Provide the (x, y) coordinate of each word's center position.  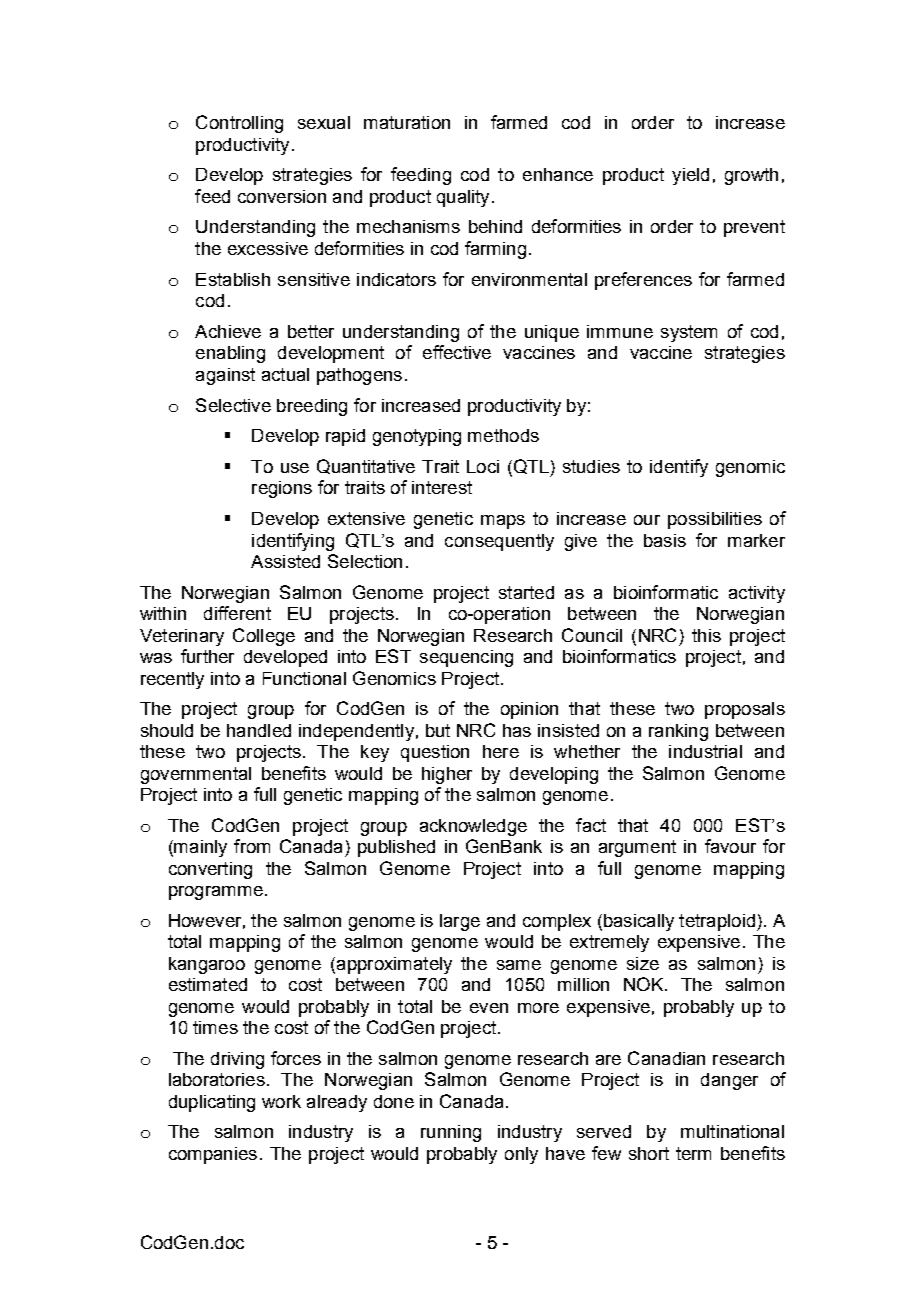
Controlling (239, 124)
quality (463, 198)
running (451, 1133)
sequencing (466, 658)
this (706, 635)
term (693, 1153)
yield (690, 176)
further (207, 656)
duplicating (212, 1103)
